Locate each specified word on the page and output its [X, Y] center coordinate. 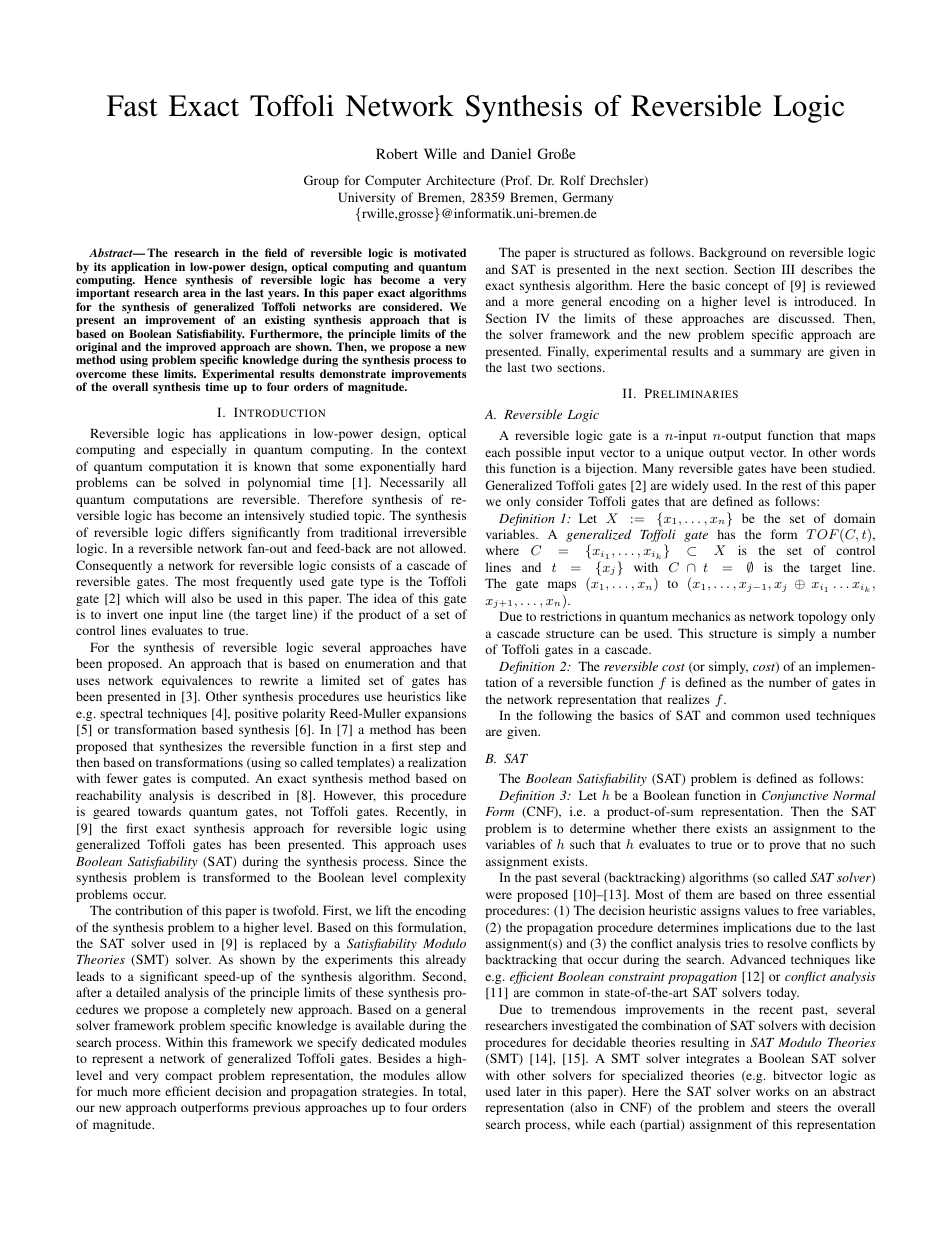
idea [385, 598]
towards [159, 811]
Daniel [511, 153]
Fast [132, 106]
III [788, 269]
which [142, 598]
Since [429, 861]
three [808, 894]
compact [189, 1077]
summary [776, 354]
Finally [568, 352]
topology [822, 617]
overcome [101, 375]
